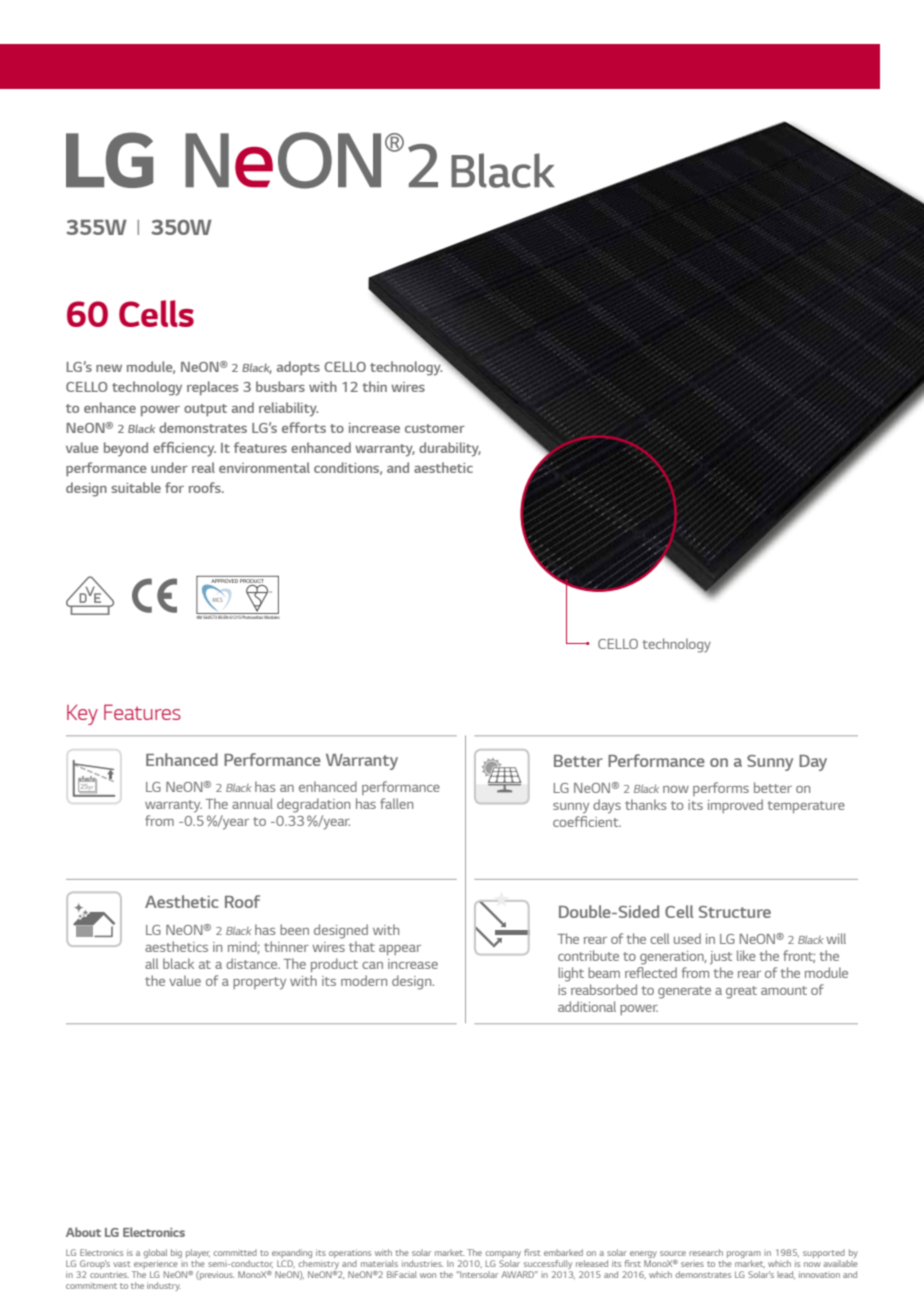 The height and width of the page is (1308, 924). Describe the element at coordinates (735, 806) in the page. I see `improved` at that location.
